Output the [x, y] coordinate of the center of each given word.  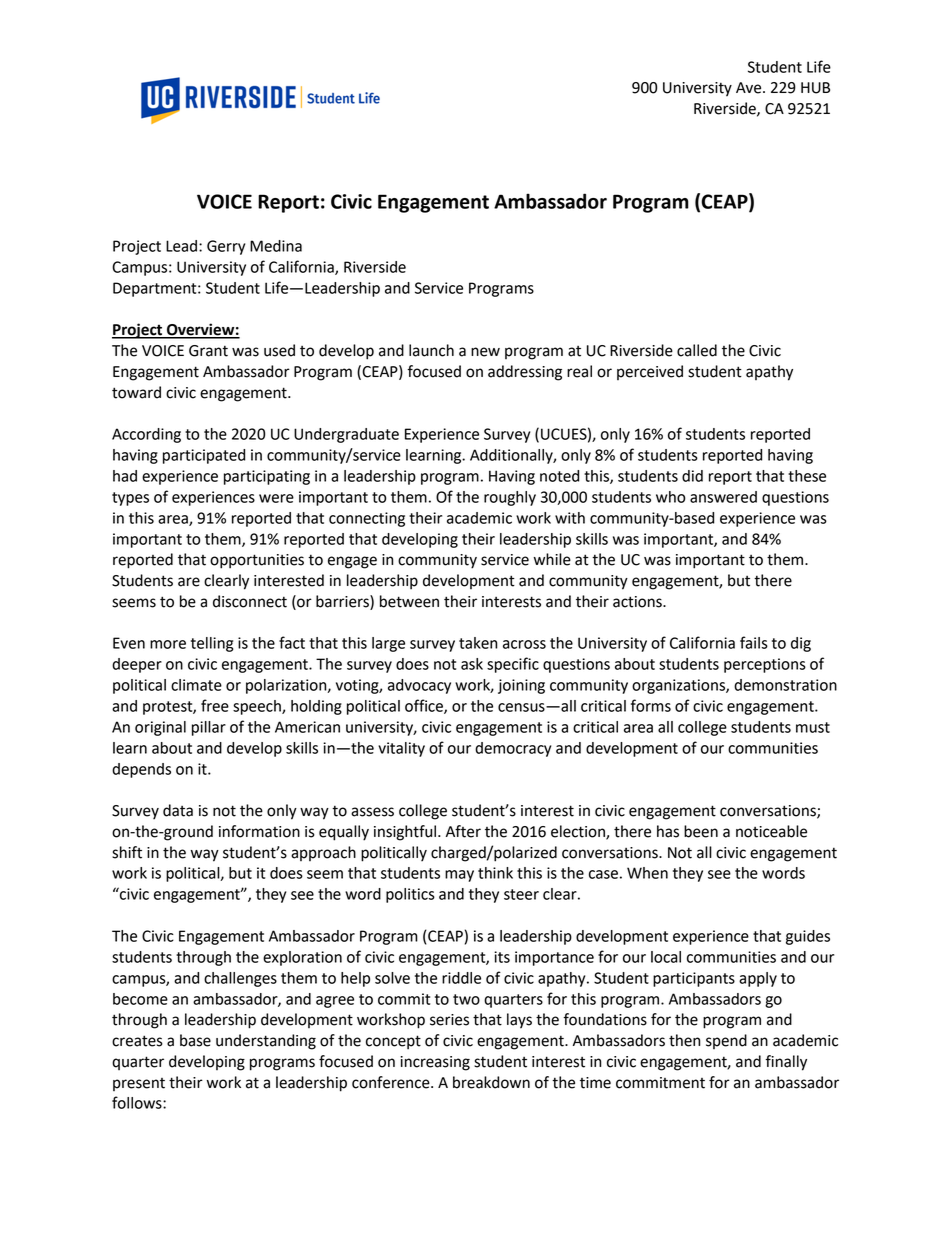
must [813, 727]
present [139, 1084]
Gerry [226, 247]
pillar [209, 728]
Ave [750, 88]
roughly [510, 498]
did [692, 476]
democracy [513, 749]
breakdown [491, 1082]
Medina [276, 246]
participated [204, 456]
